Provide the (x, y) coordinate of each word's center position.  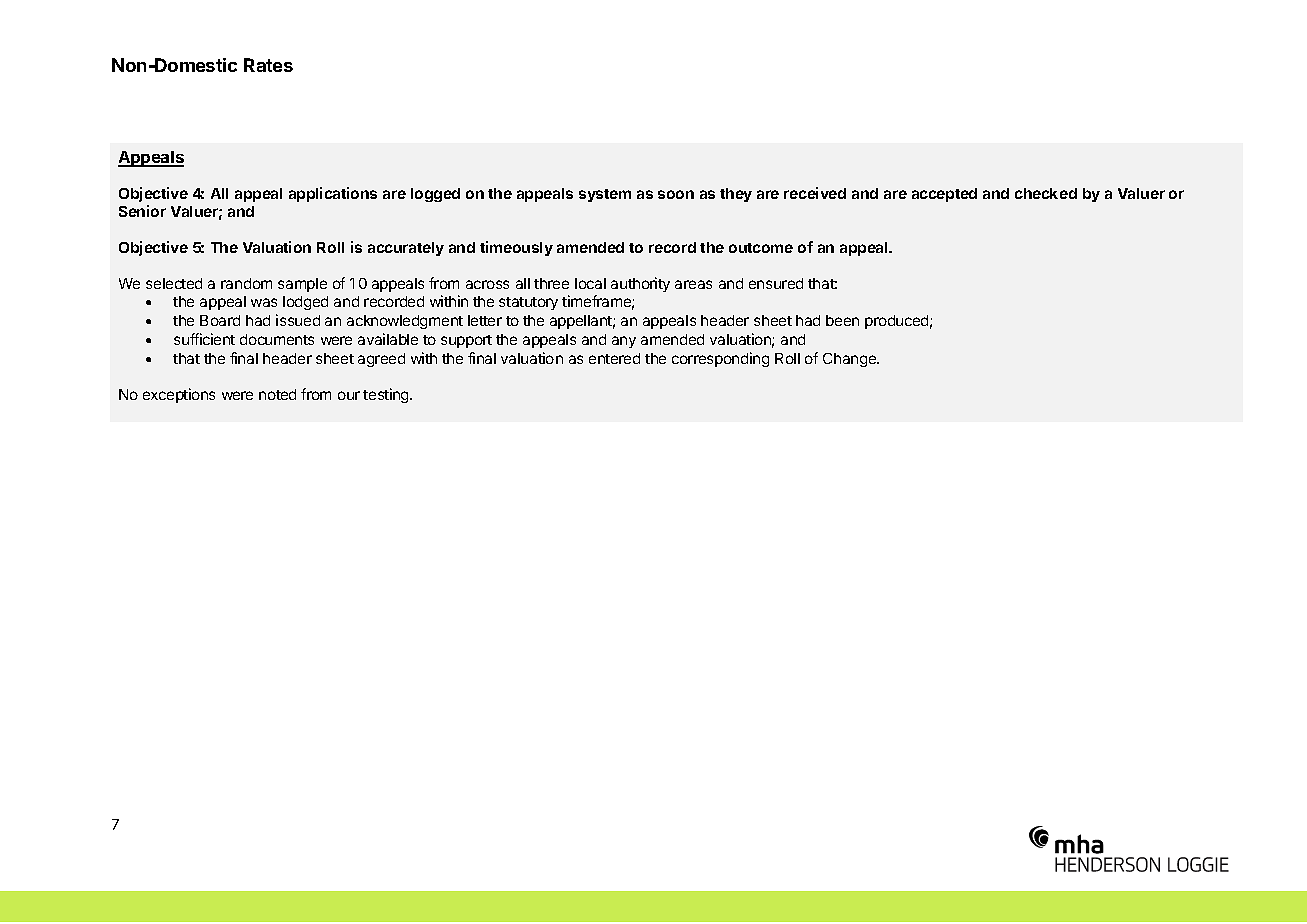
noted (277, 394)
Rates (268, 65)
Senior (142, 211)
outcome (761, 248)
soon (676, 194)
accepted (944, 195)
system (605, 195)
